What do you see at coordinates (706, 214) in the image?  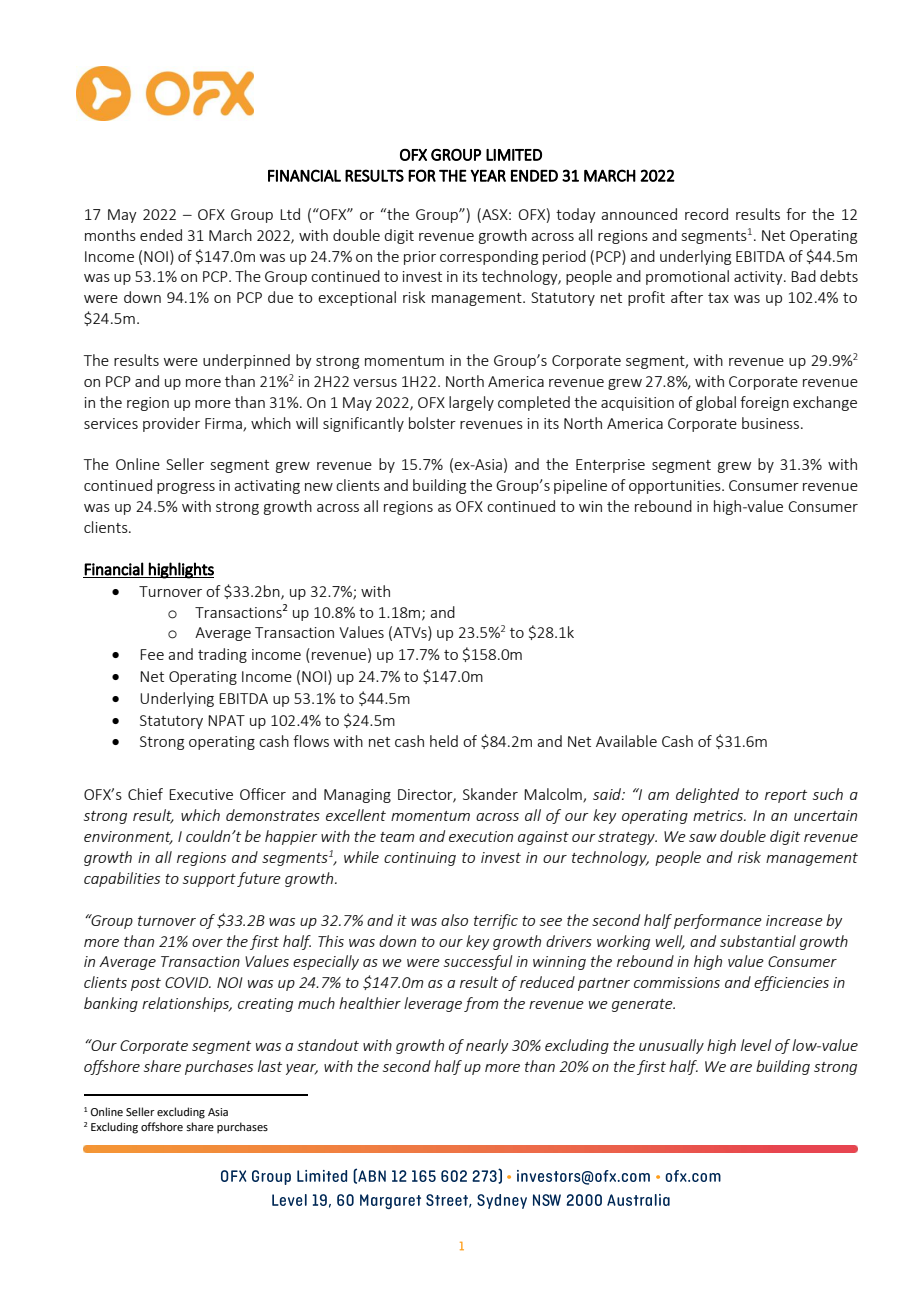 I see `record` at bounding box center [706, 214].
